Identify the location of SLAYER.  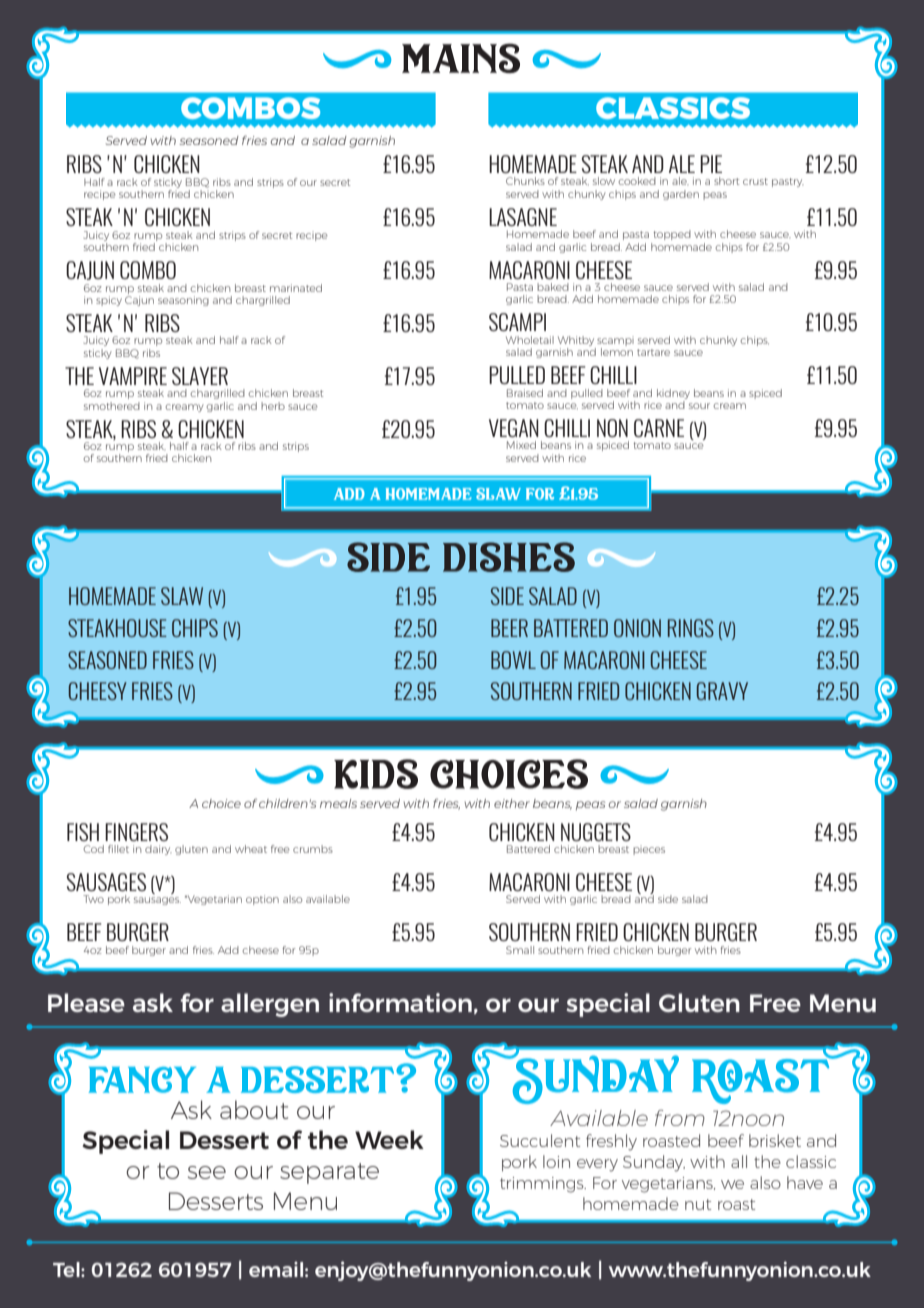
(200, 376).
